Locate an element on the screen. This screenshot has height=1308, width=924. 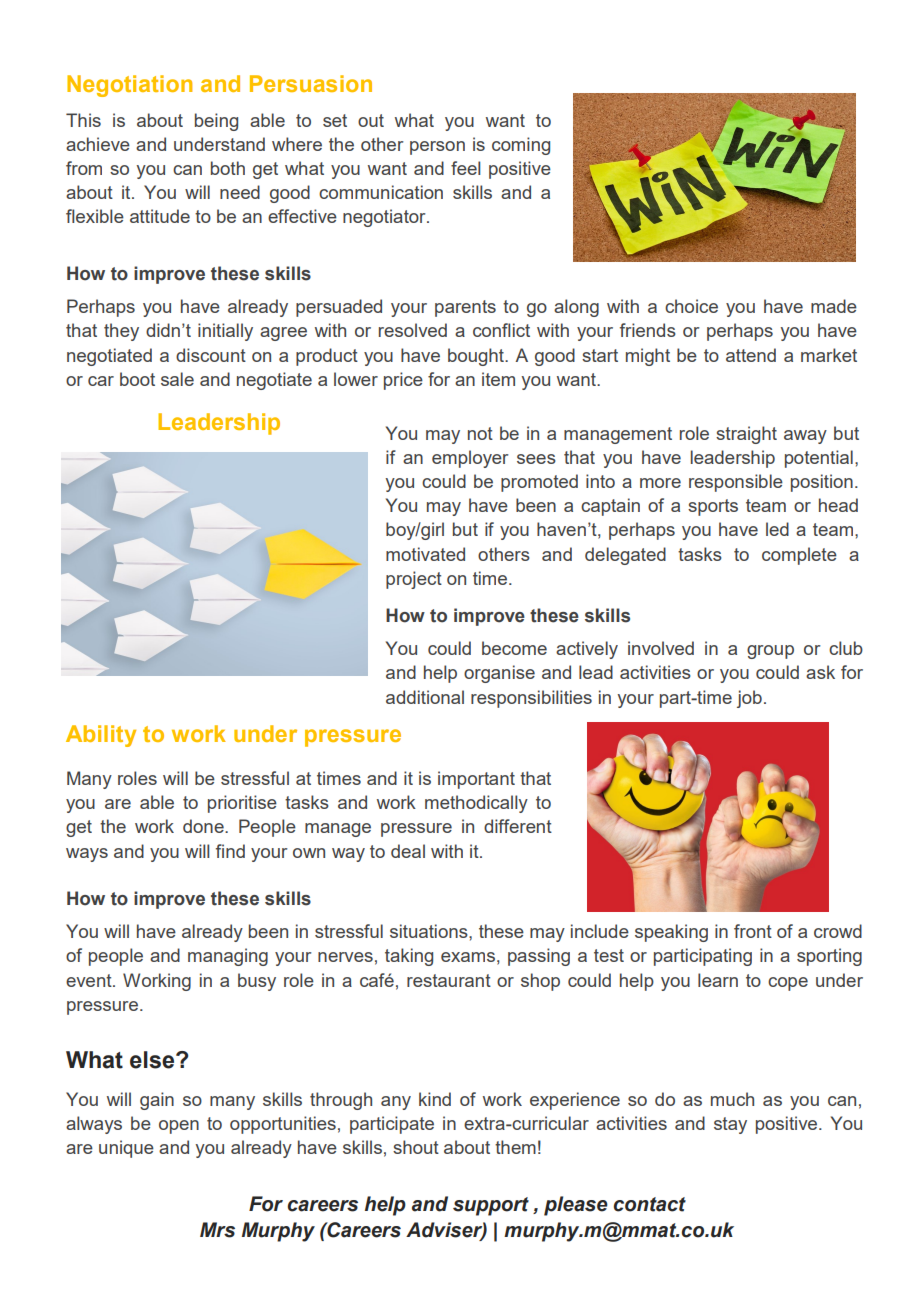
Mrs is located at coordinates (217, 1230).
